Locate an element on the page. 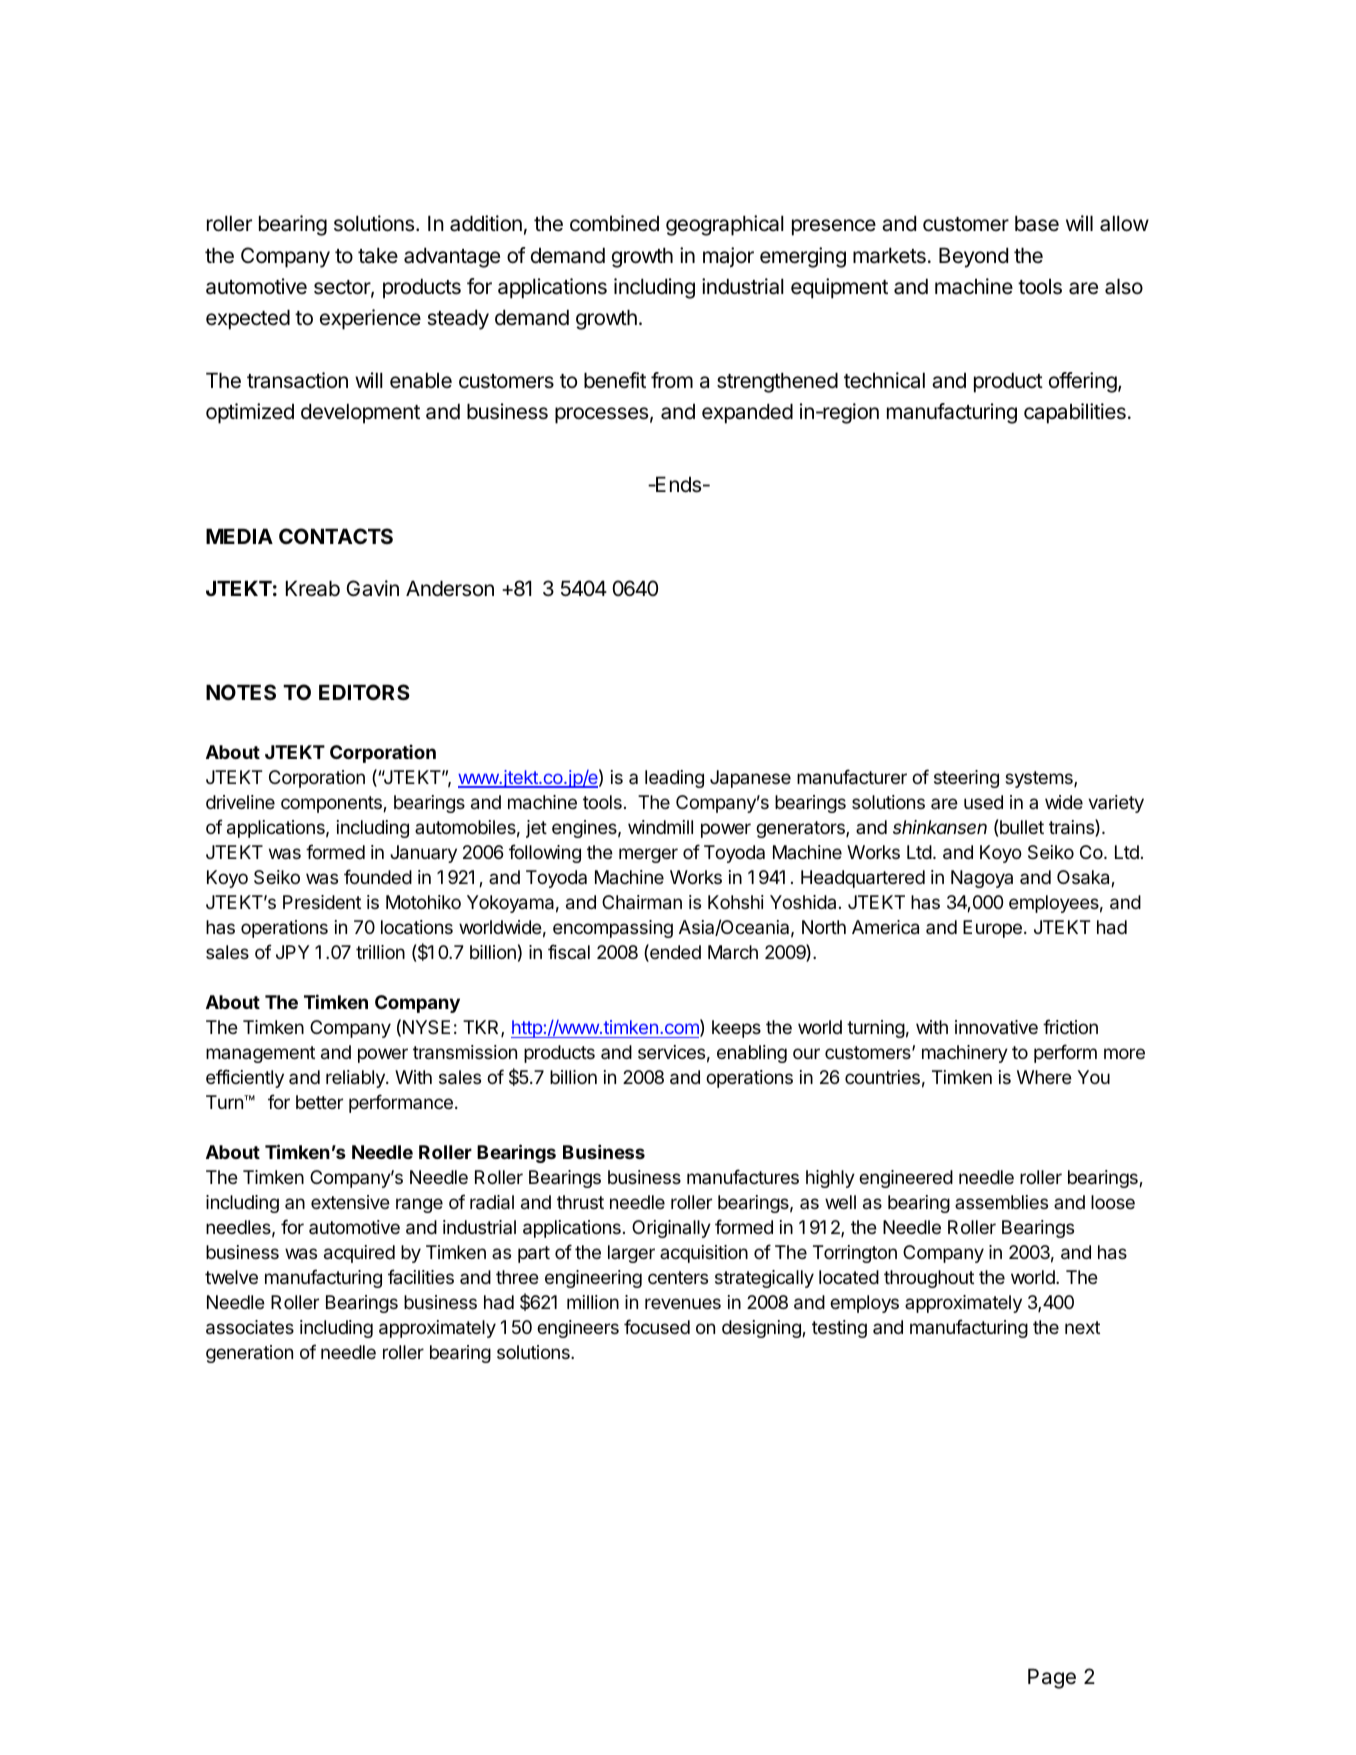 Image resolution: width=1356 pixels, height=1755 pixels. take is located at coordinates (378, 255).
